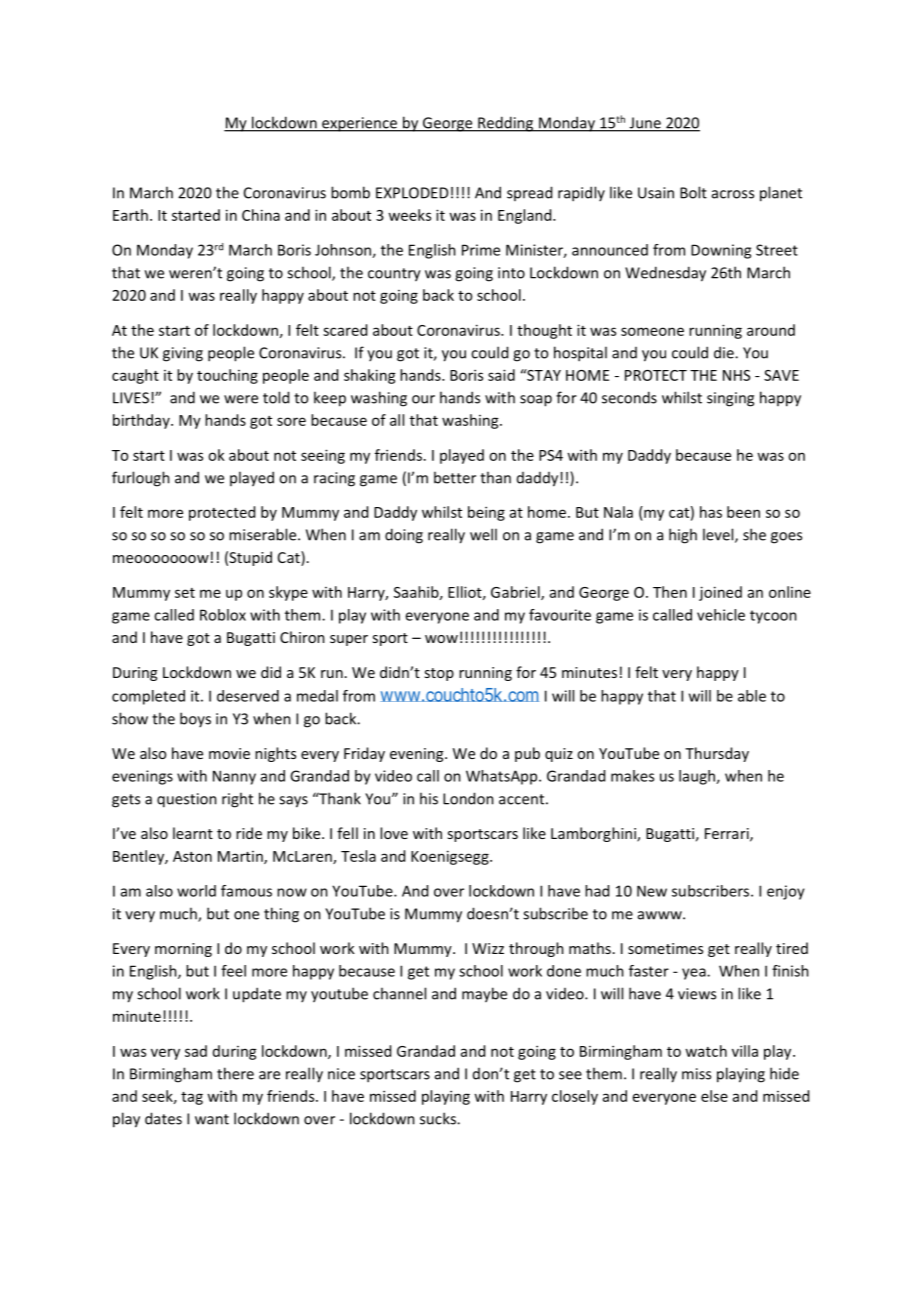 This screenshot has height=1308, width=924. I want to click on wow, so click(441, 639).
